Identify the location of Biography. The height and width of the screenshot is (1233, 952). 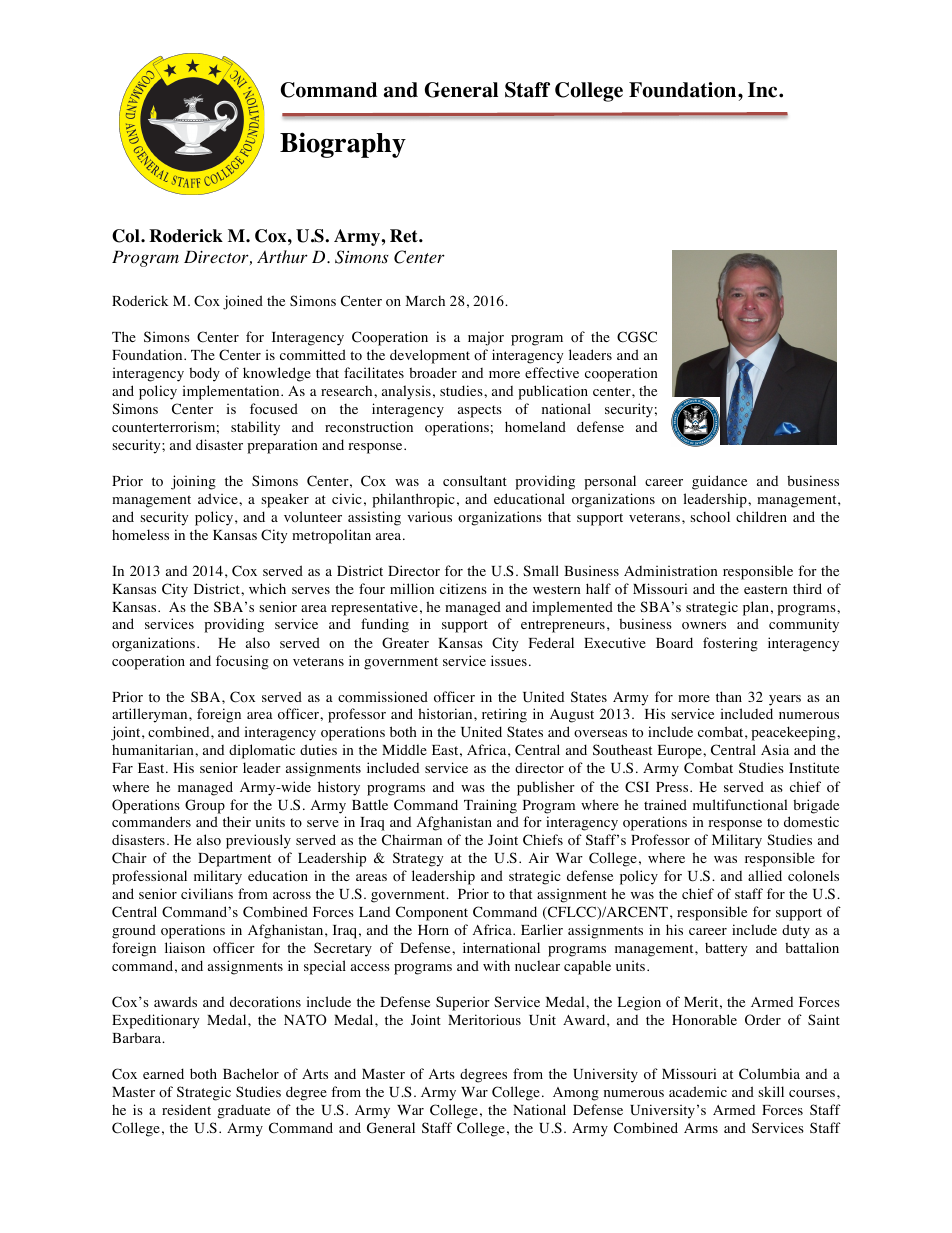
(343, 145).
